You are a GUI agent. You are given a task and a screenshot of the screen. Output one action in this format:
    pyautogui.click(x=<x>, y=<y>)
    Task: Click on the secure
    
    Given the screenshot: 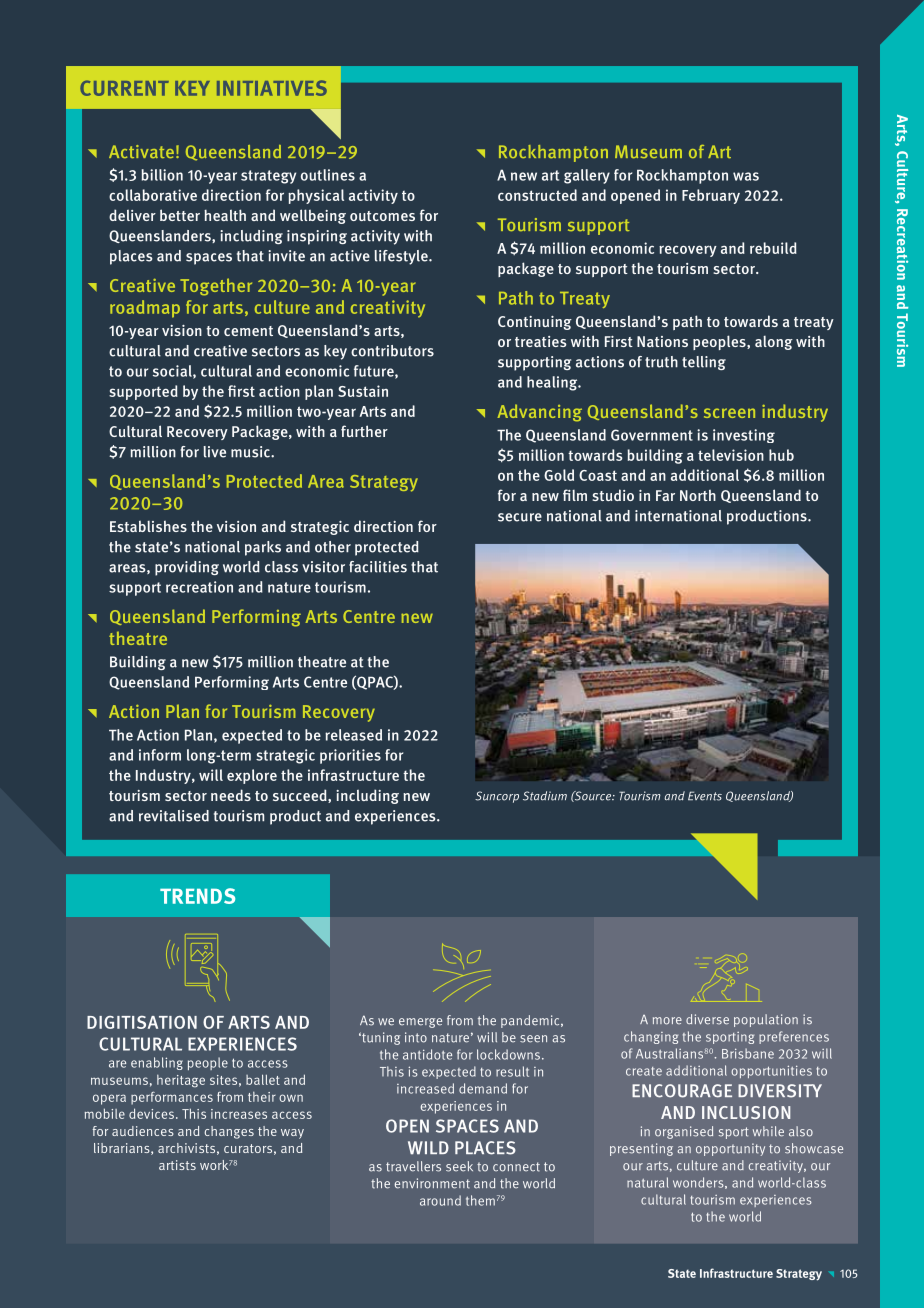 What is the action you would take?
    pyautogui.click(x=520, y=517)
